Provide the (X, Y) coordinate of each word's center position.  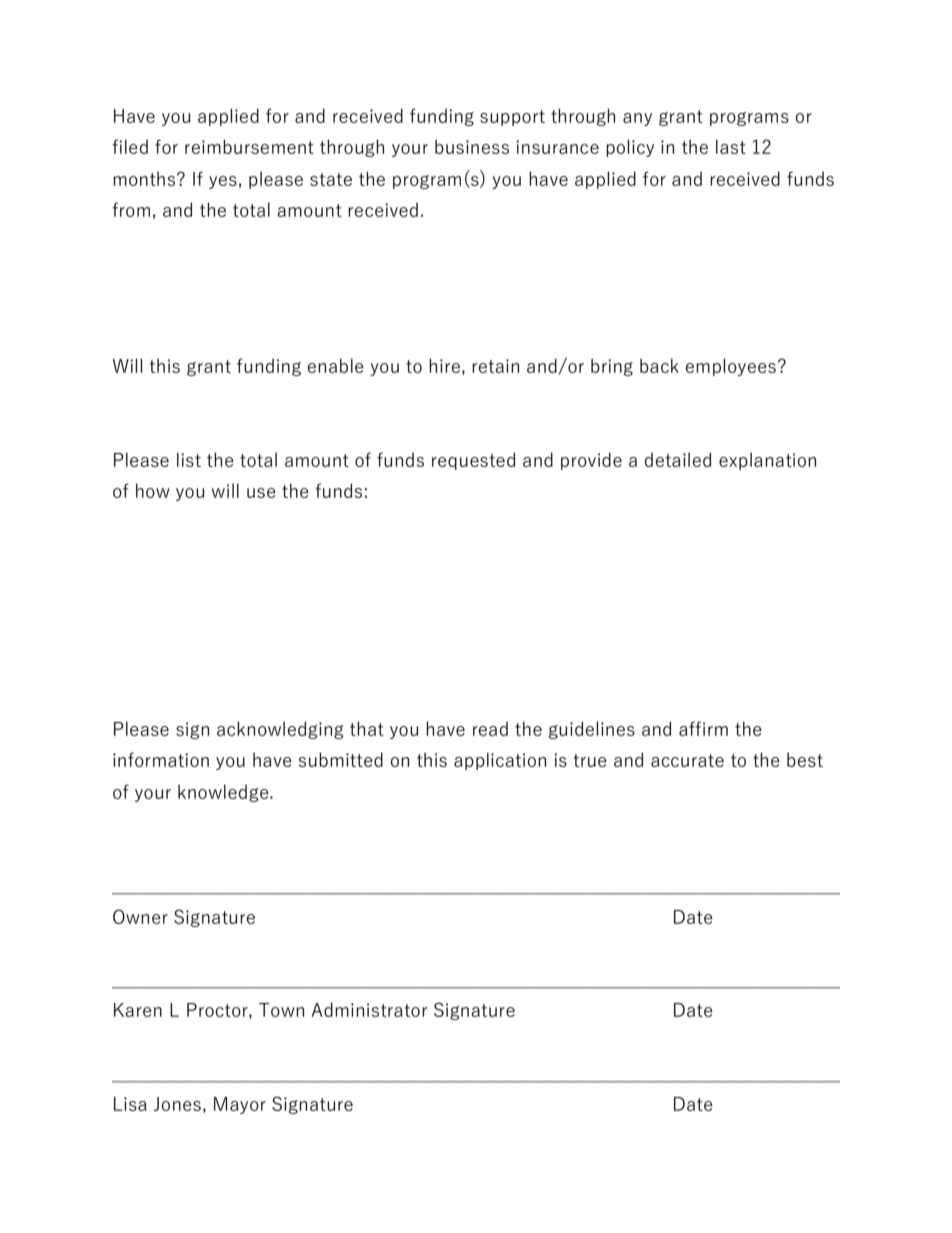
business (472, 146)
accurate (687, 760)
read (490, 728)
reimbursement (249, 146)
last (731, 146)
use (261, 493)
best (805, 759)
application (500, 761)
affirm (703, 728)
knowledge (224, 793)
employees (731, 367)
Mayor (240, 1105)
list (189, 459)
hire (444, 365)
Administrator (369, 1009)
